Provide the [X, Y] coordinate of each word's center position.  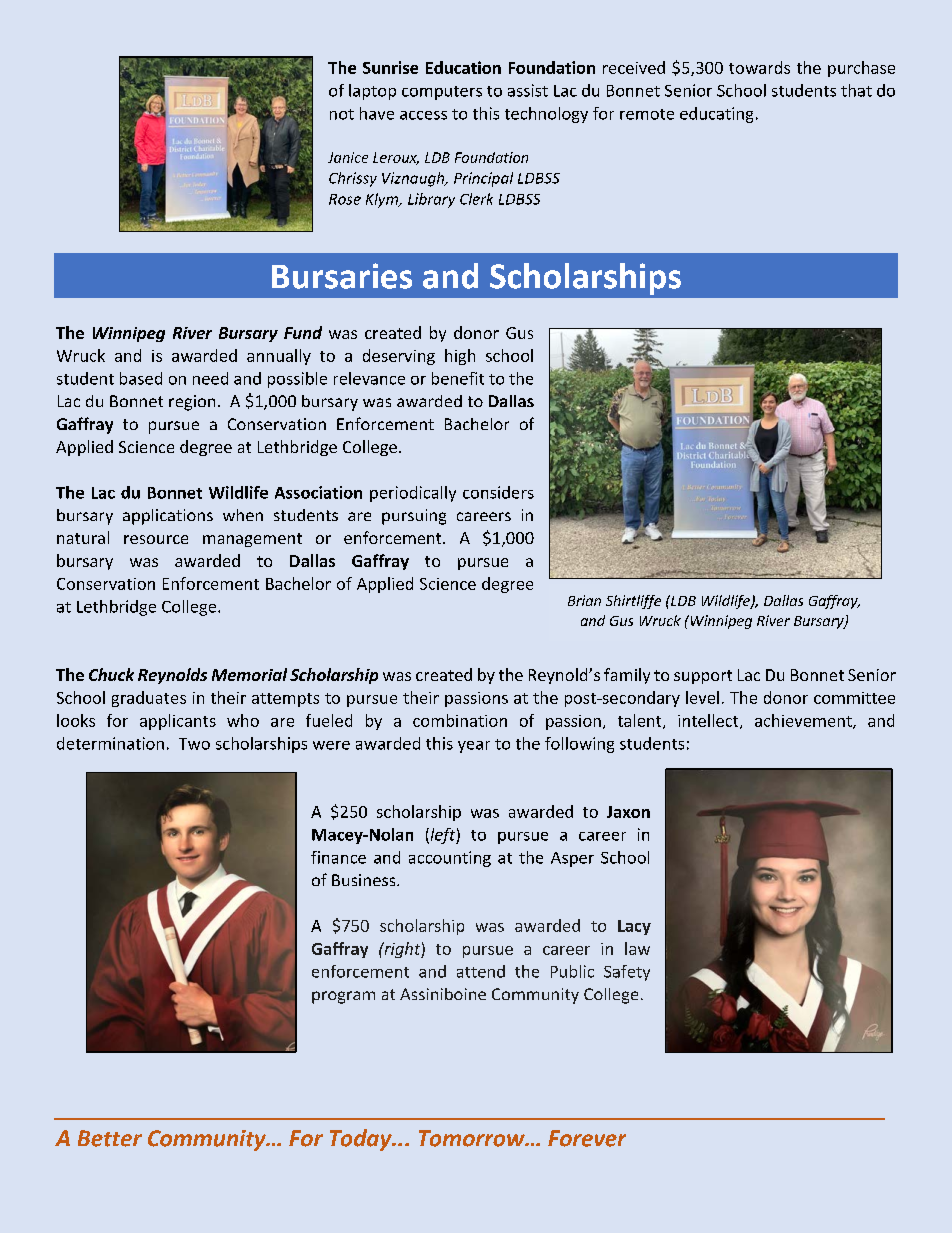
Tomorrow [473, 1138]
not [342, 114]
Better [110, 1138]
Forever [587, 1138]
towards [759, 67]
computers [442, 93]
